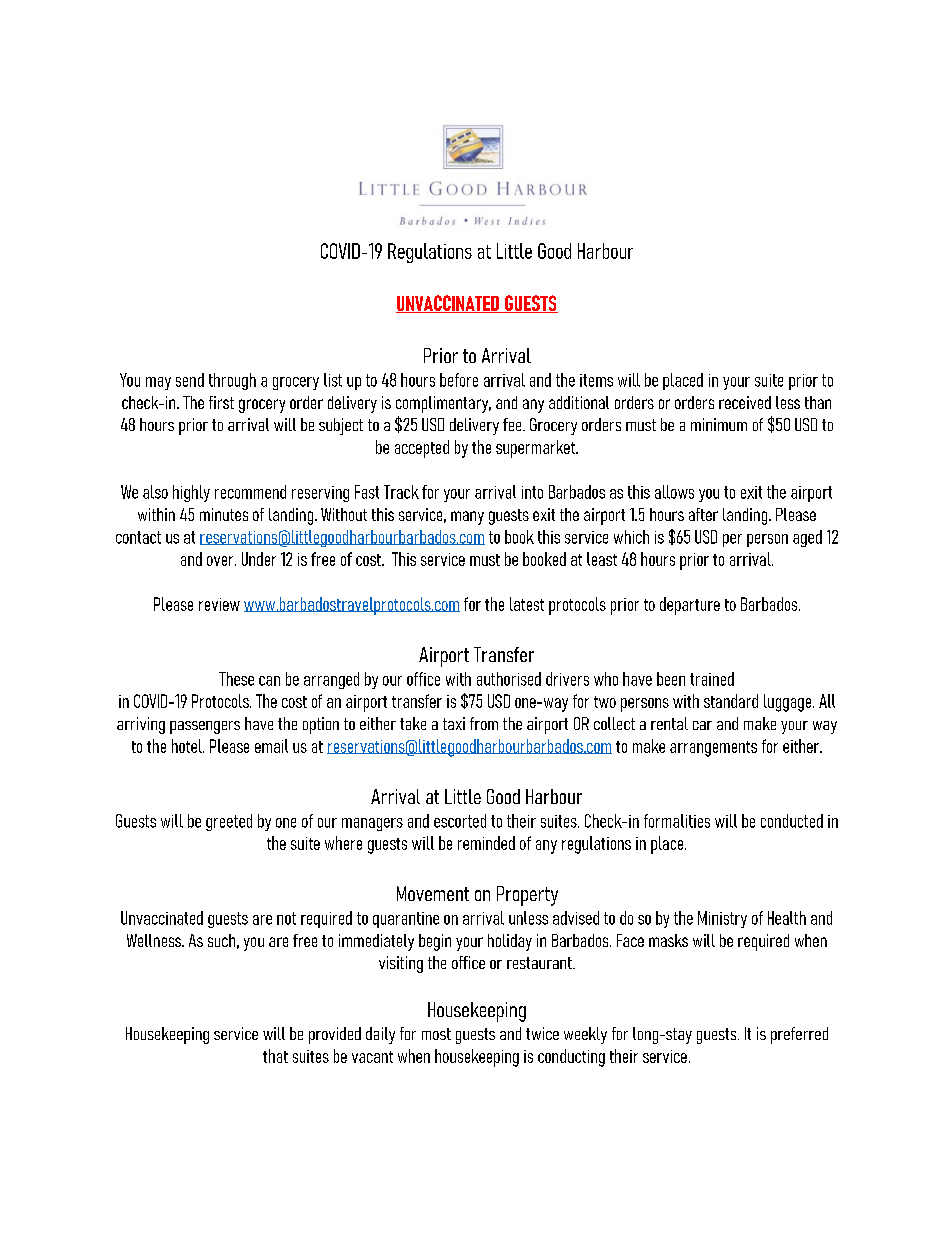 The height and width of the screenshot is (1233, 952). What do you see at coordinates (436, 1034) in the screenshot?
I see `most` at bounding box center [436, 1034].
